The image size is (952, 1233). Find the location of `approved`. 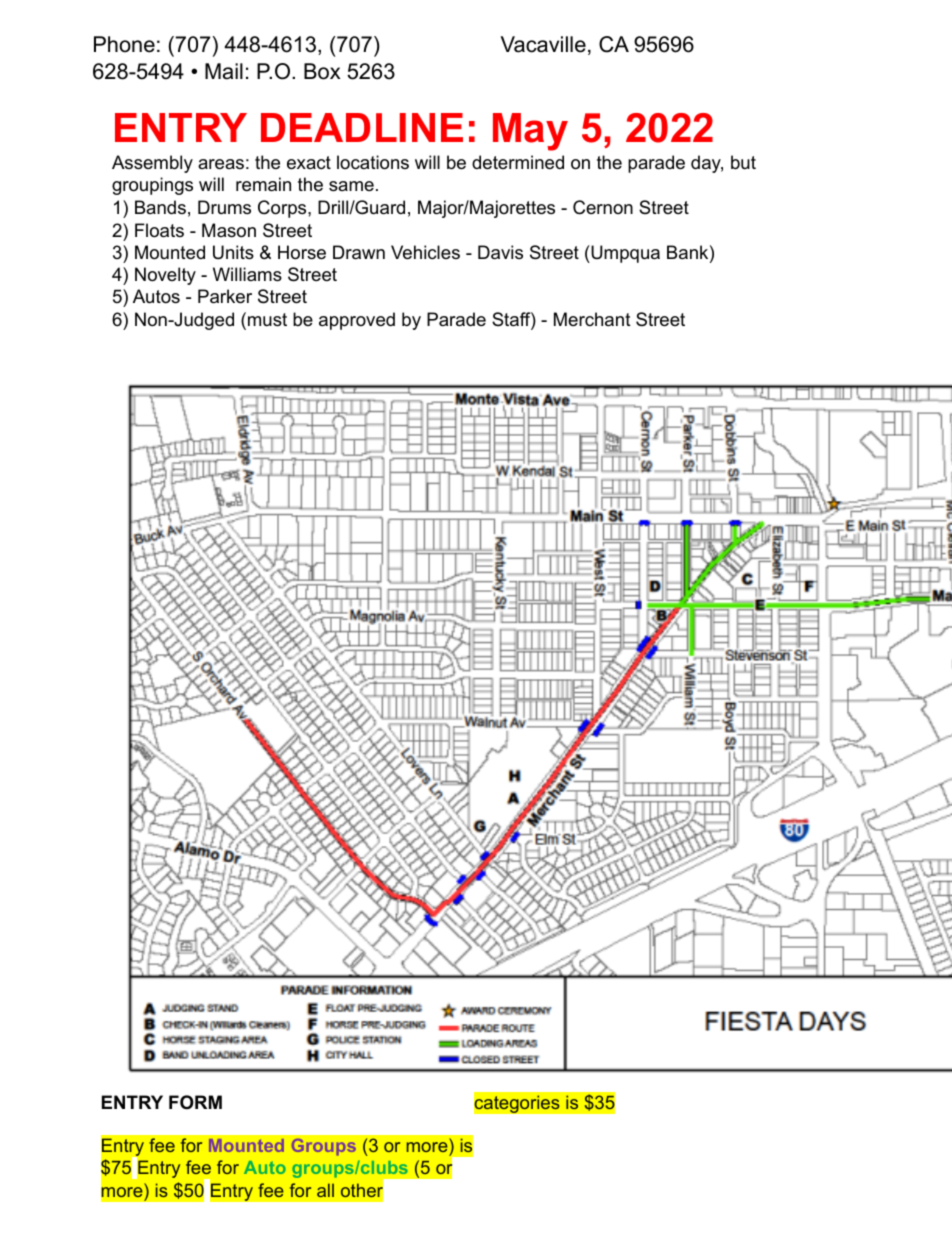

approved is located at coordinates (357, 321).
